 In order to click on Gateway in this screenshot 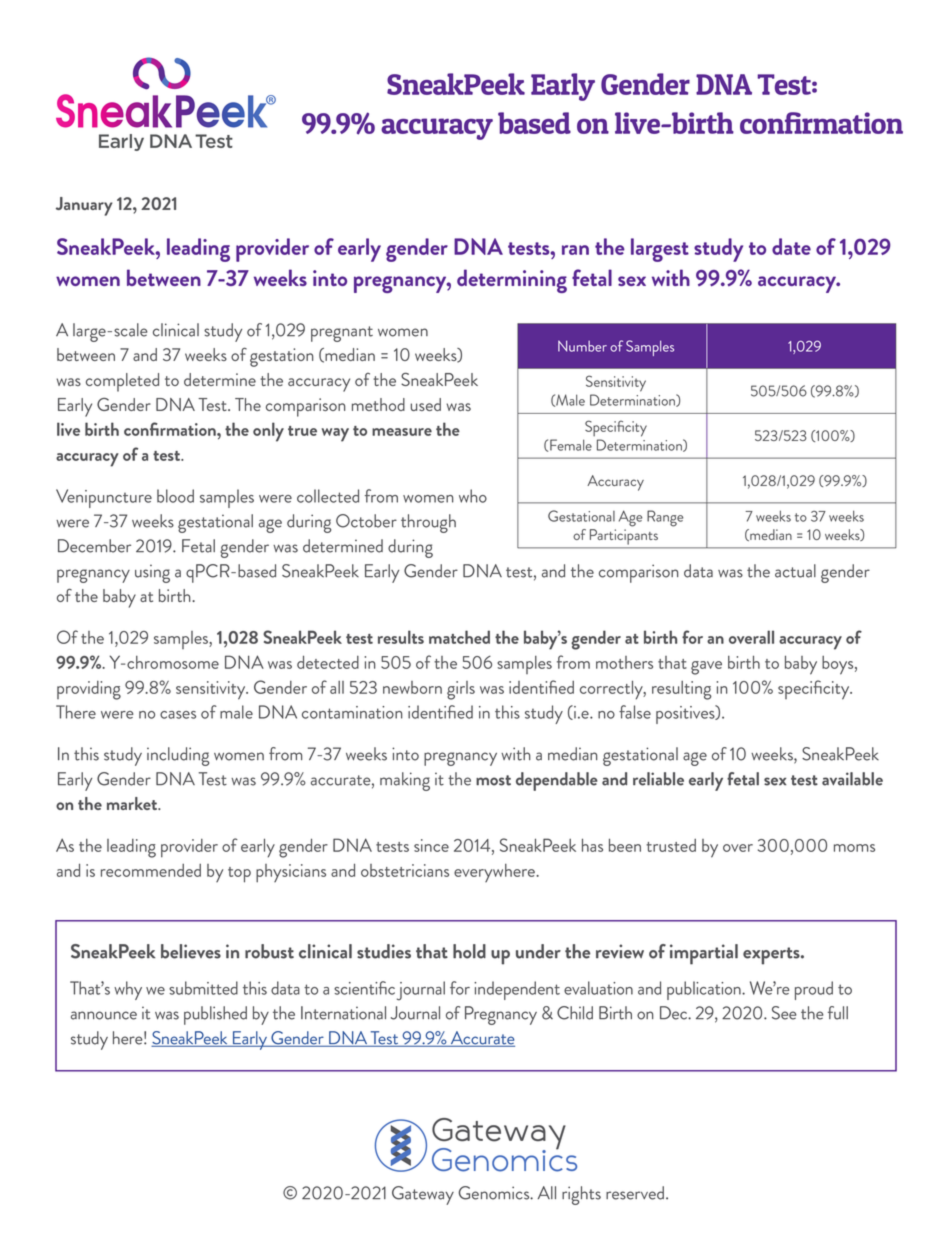, I will do `click(423, 1195)`.
